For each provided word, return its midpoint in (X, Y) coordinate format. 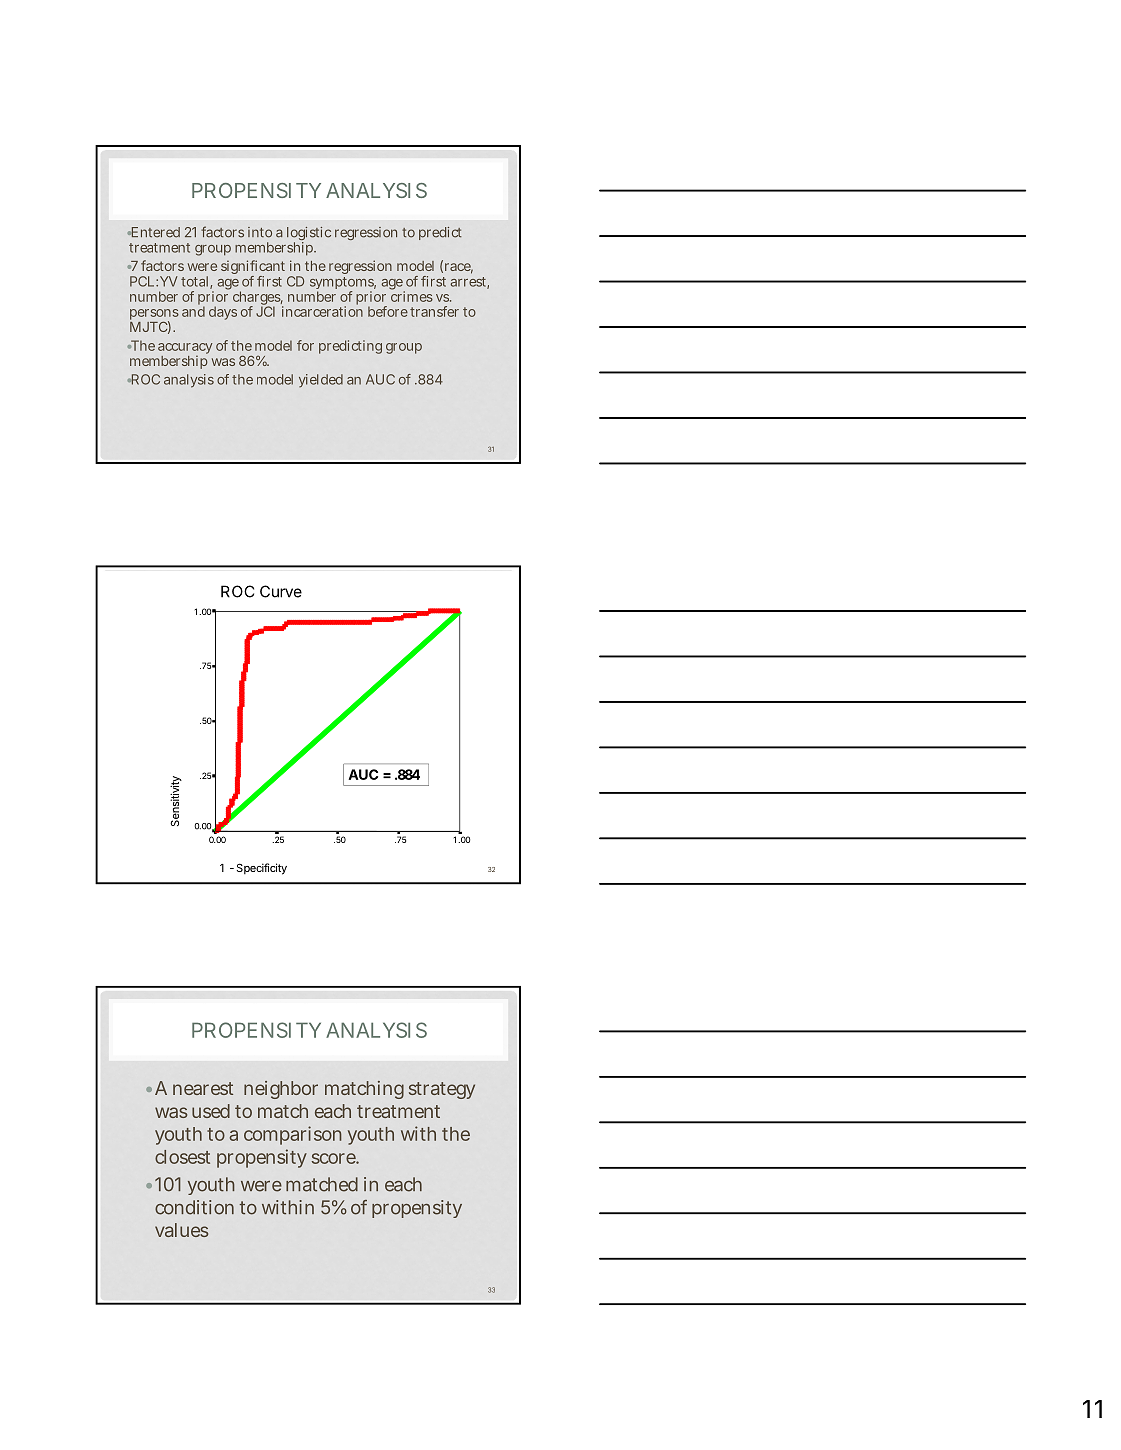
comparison (293, 1135)
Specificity (262, 869)
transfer (434, 311)
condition (194, 1207)
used (211, 1111)
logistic (309, 235)
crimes (412, 296)
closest (182, 1157)
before (388, 311)
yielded (321, 380)
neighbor (281, 1090)
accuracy (185, 350)
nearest (203, 1088)
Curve (281, 591)
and (193, 310)
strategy (442, 1090)
